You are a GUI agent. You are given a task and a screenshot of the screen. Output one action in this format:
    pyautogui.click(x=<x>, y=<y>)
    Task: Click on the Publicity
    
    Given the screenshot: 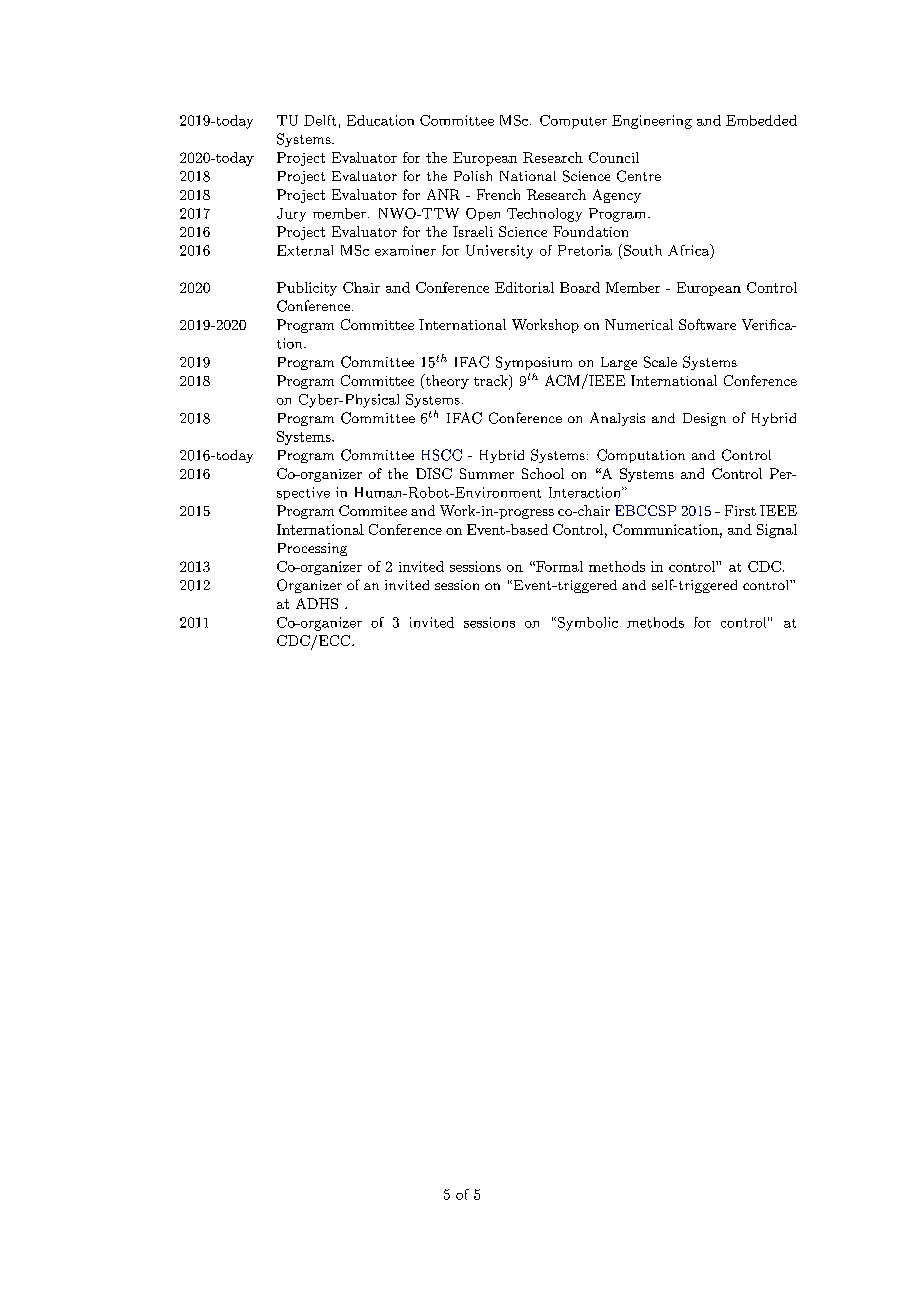 What is the action you would take?
    pyautogui.click(x=307, y=289)
